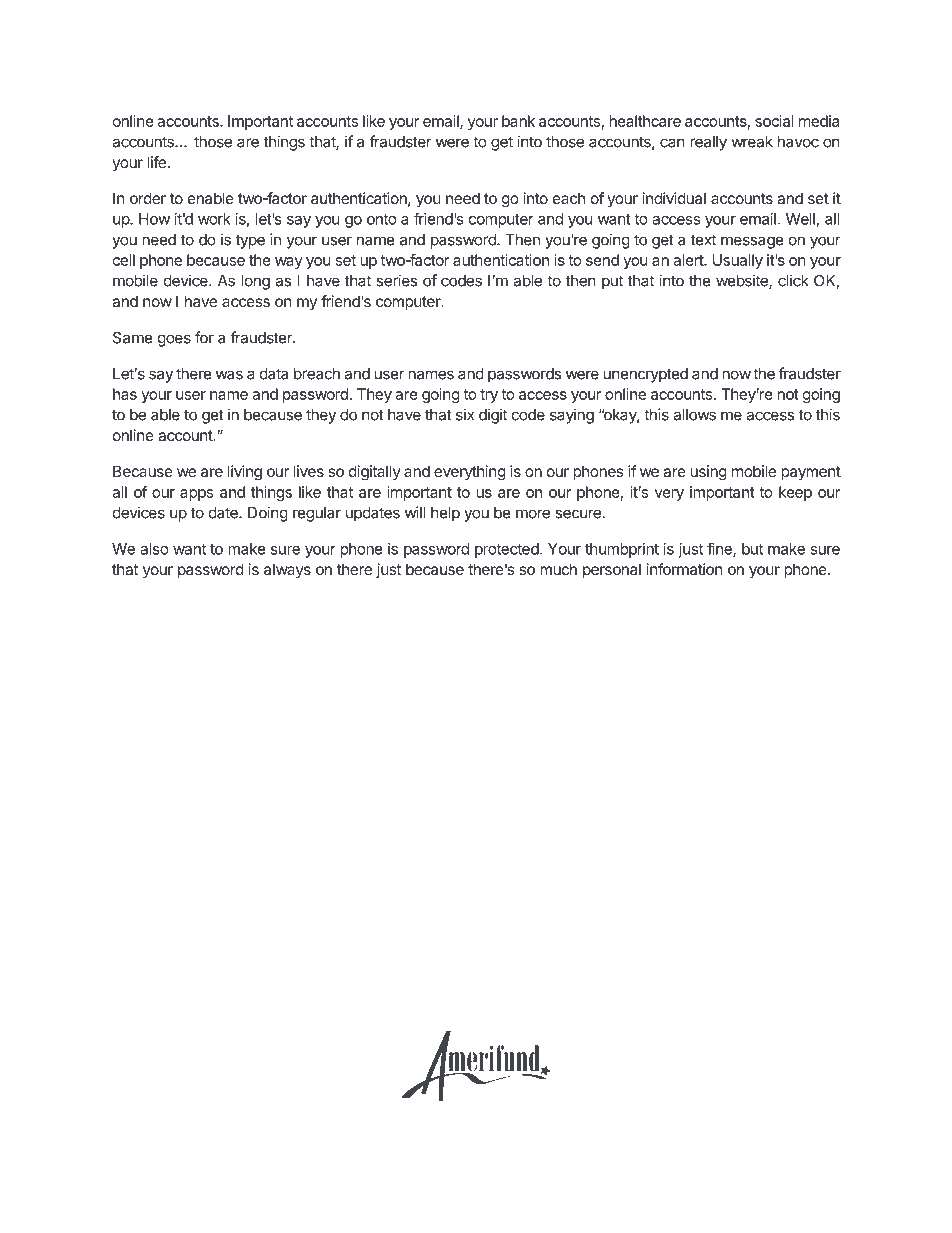  What do you see at coordinates (255, 282) in the screenshot?
I see `long` at bounding box center [255, 282].
